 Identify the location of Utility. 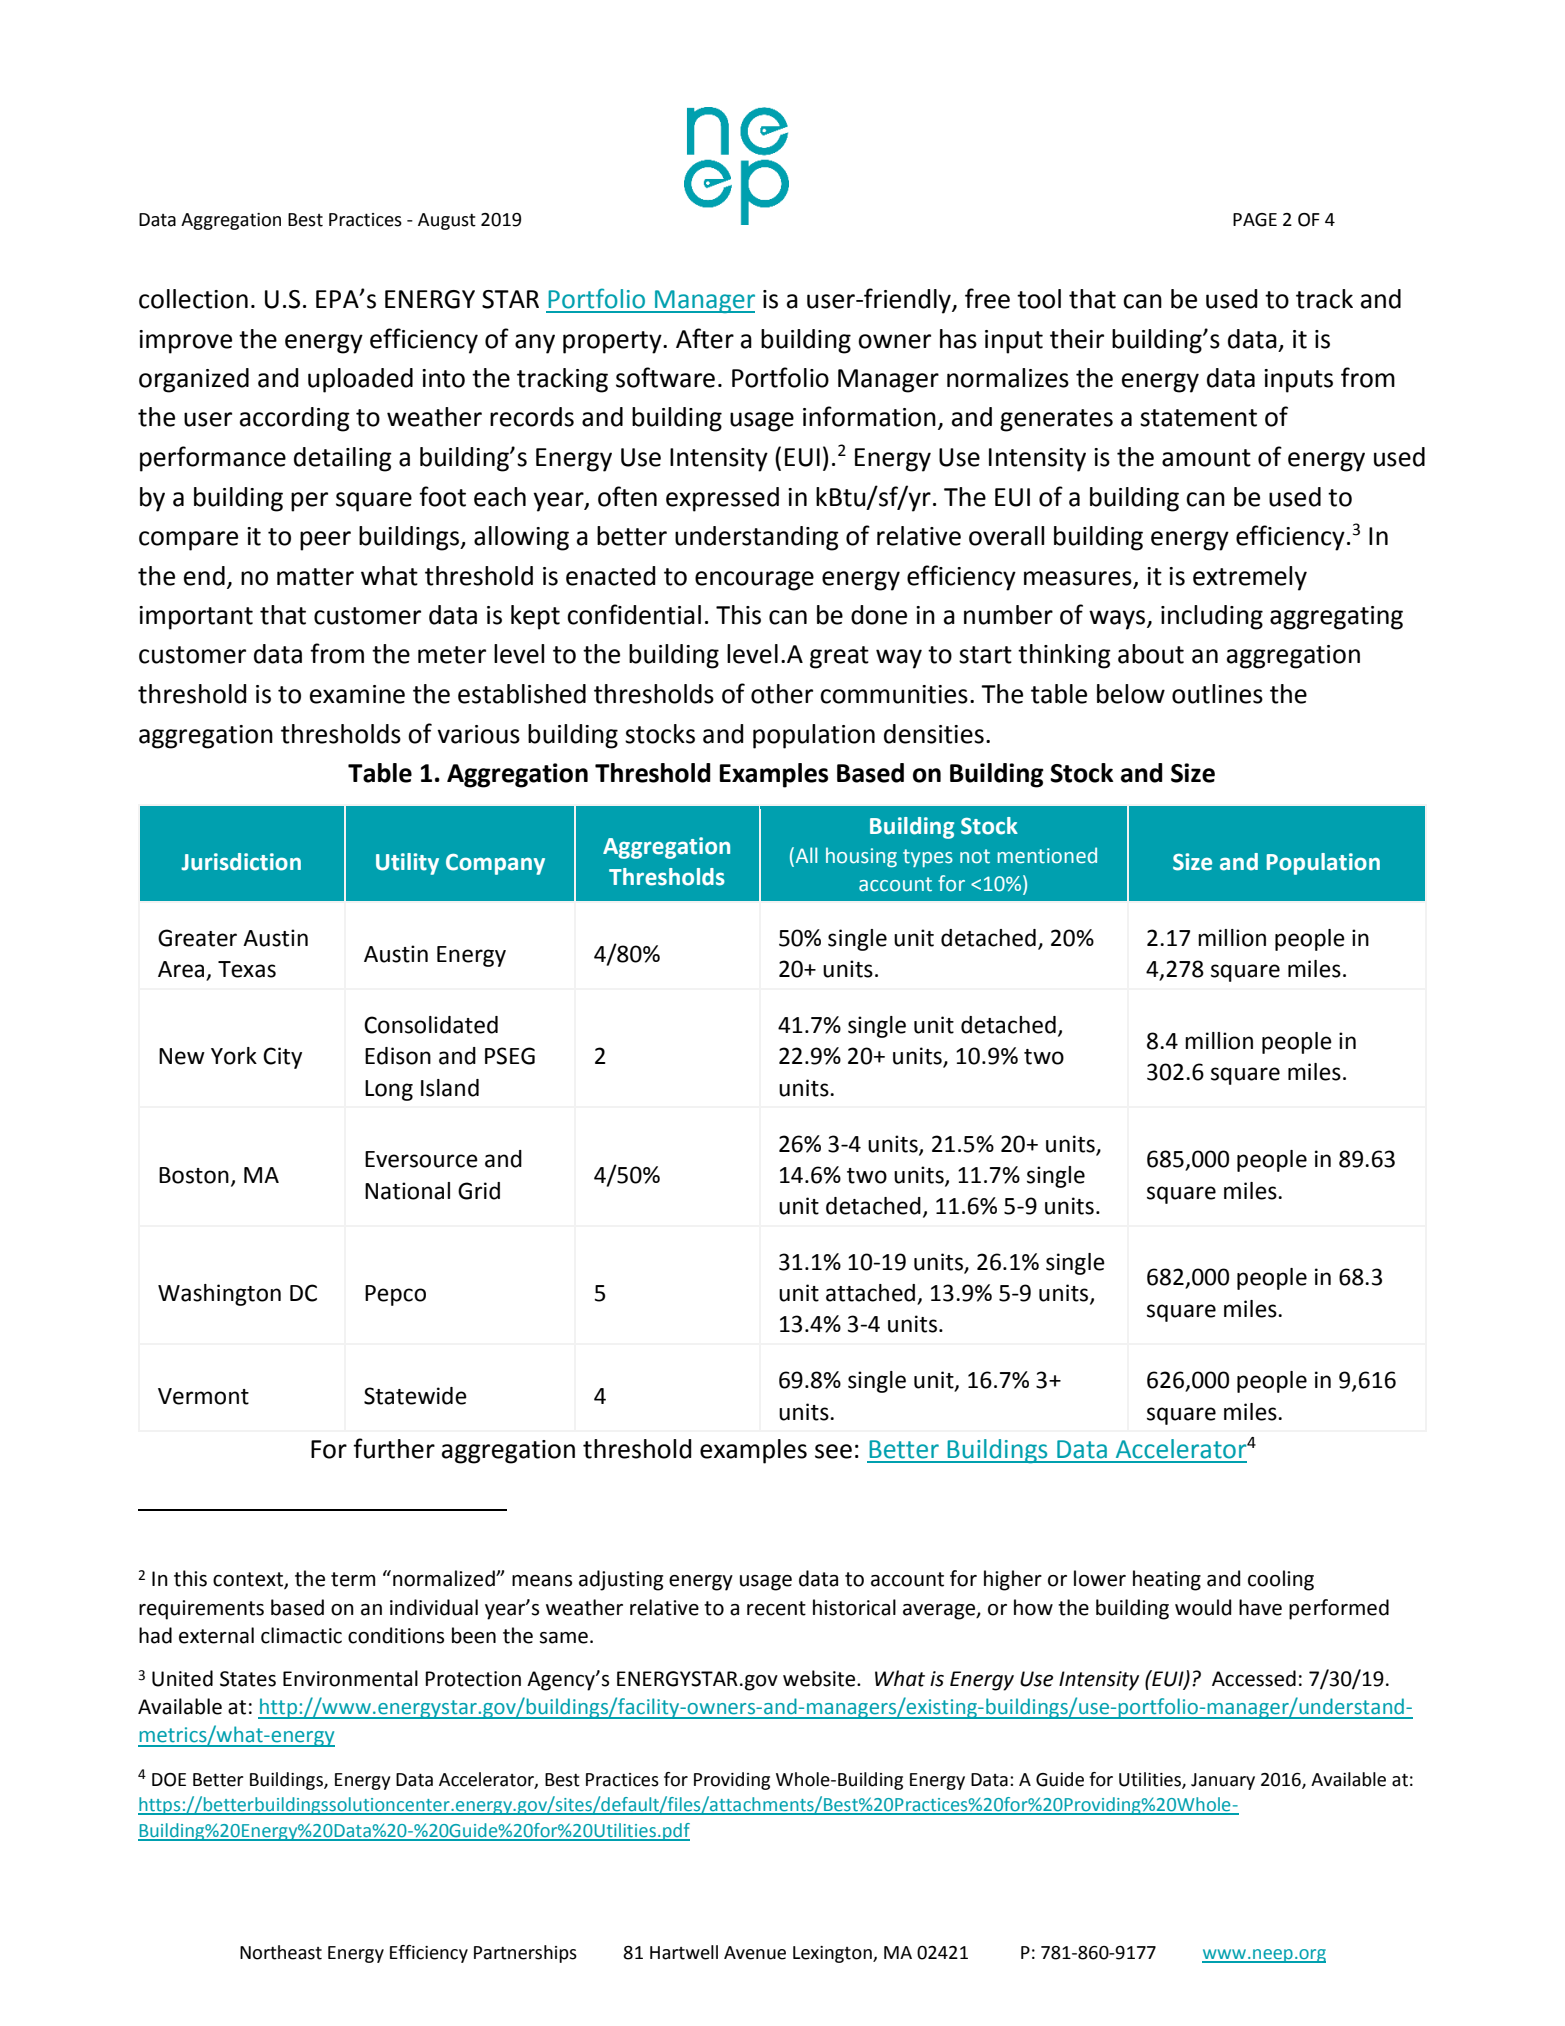
(407, 864).
